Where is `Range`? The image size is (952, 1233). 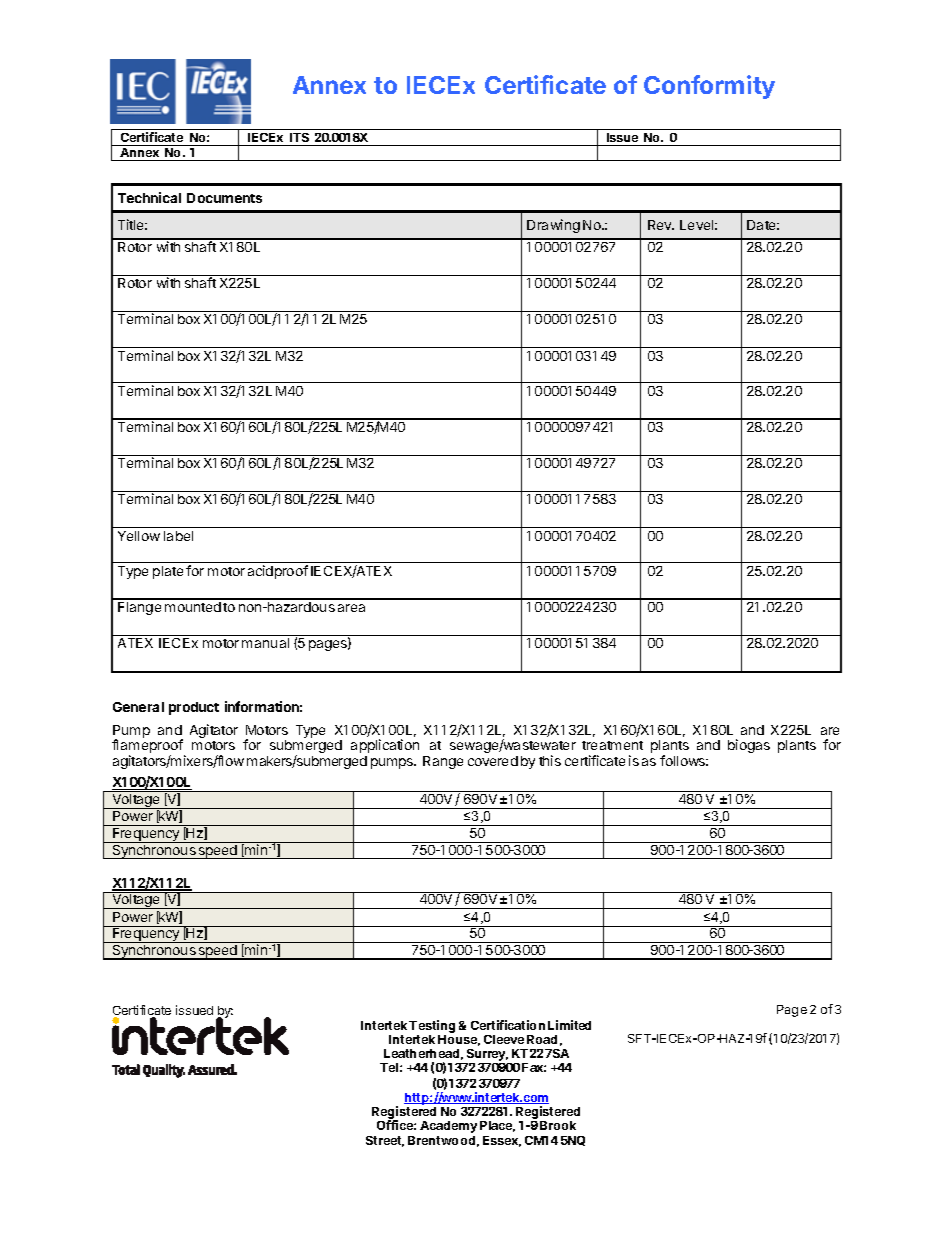 Range is located at coordinates (443, 762).
